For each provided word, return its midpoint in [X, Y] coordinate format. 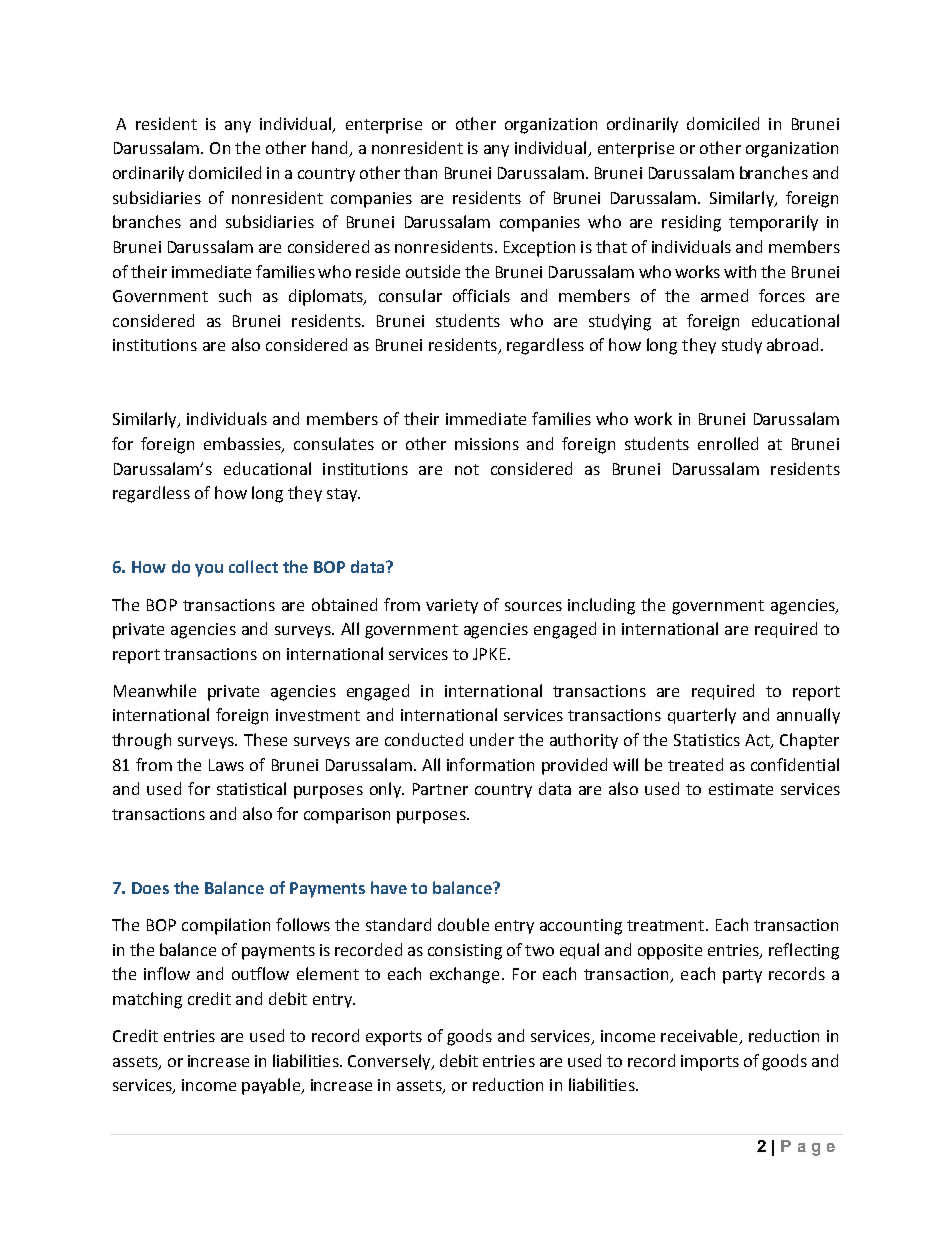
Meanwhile [155, 690]
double [463, 924]
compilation [226, 926]
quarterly [702, 716]
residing [691, 223]
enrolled [728, 443]
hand [331, 149]
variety [452, 606]
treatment [667, 925]
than [420, 172]
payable [272, 1086]
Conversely [390, 1062]
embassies [243, 445]
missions [487, 444]
